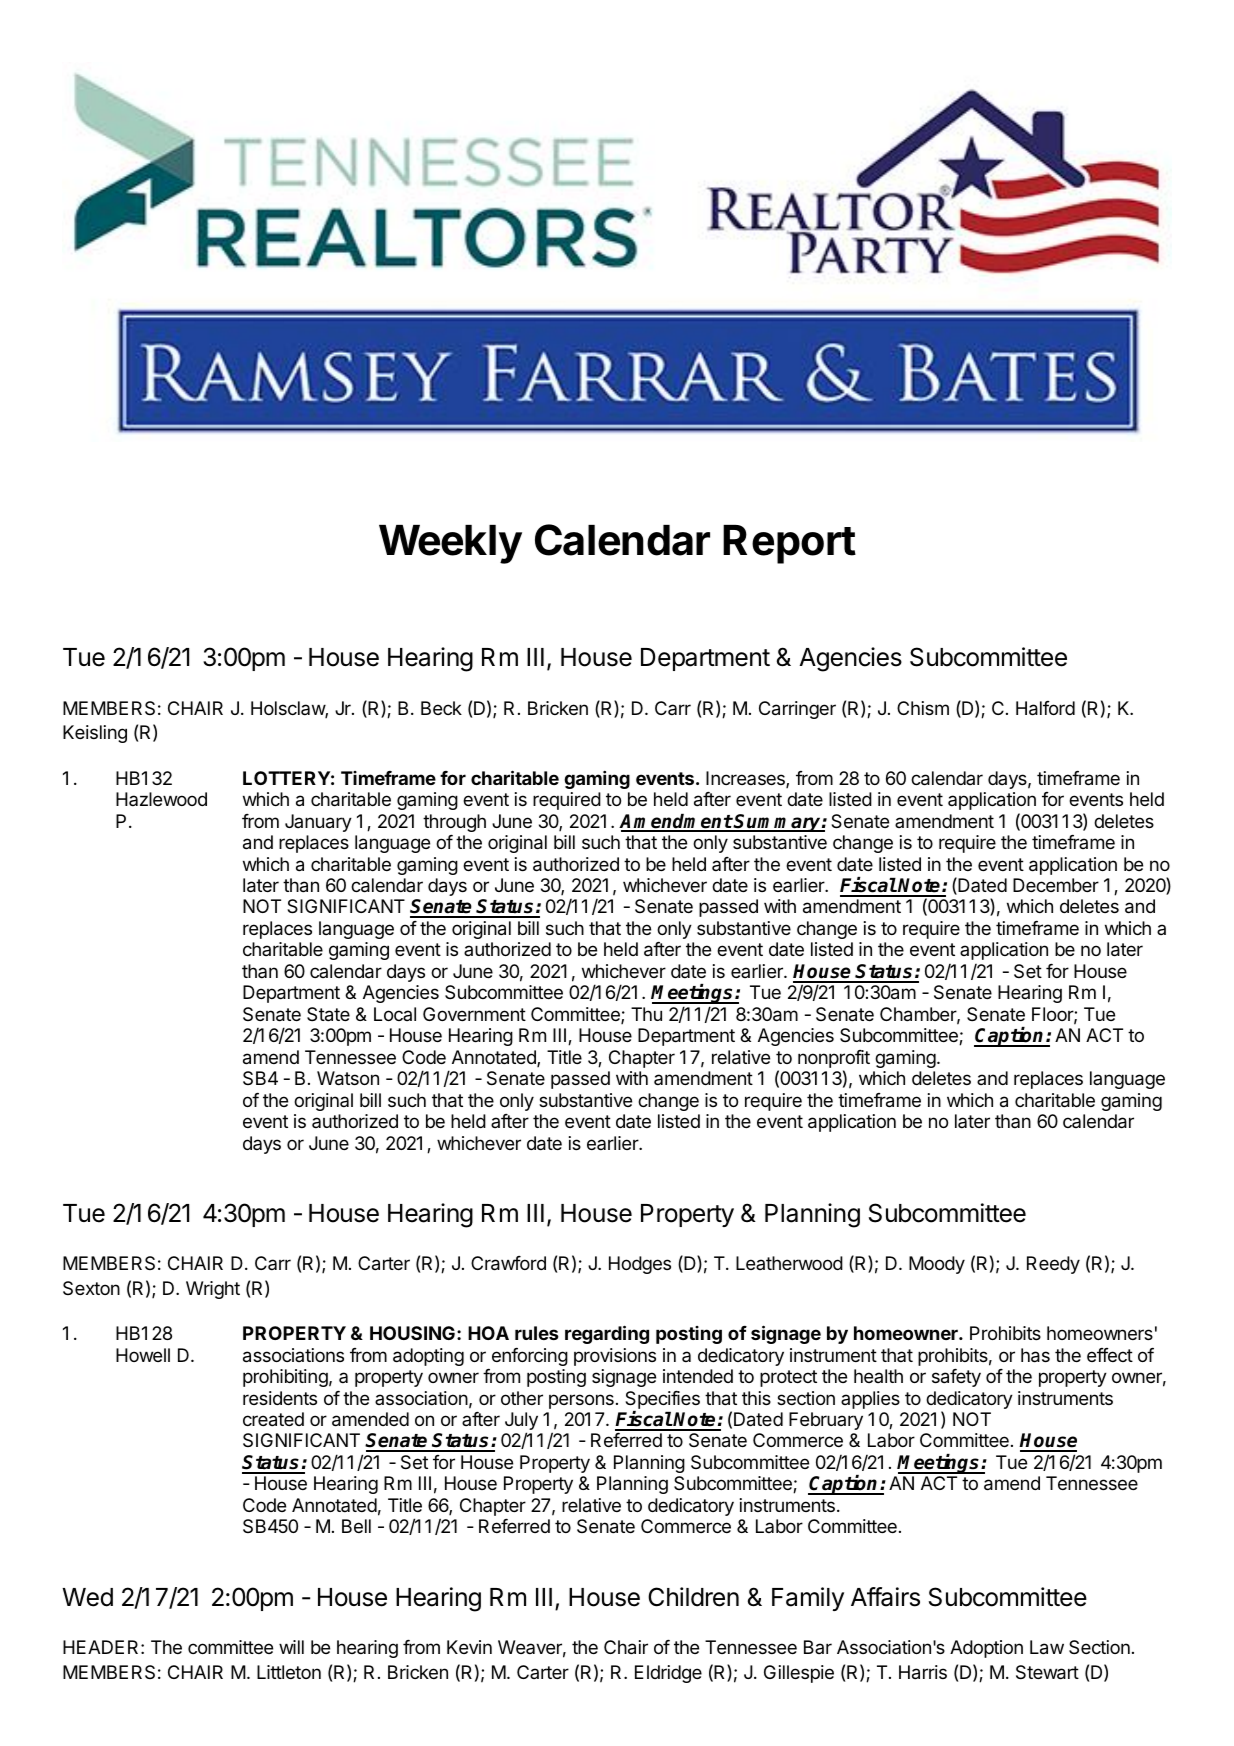 This image has height=1746, width=1234. Describe the element at coordinates (291, 1647) in the image. I see `will` at that location.
